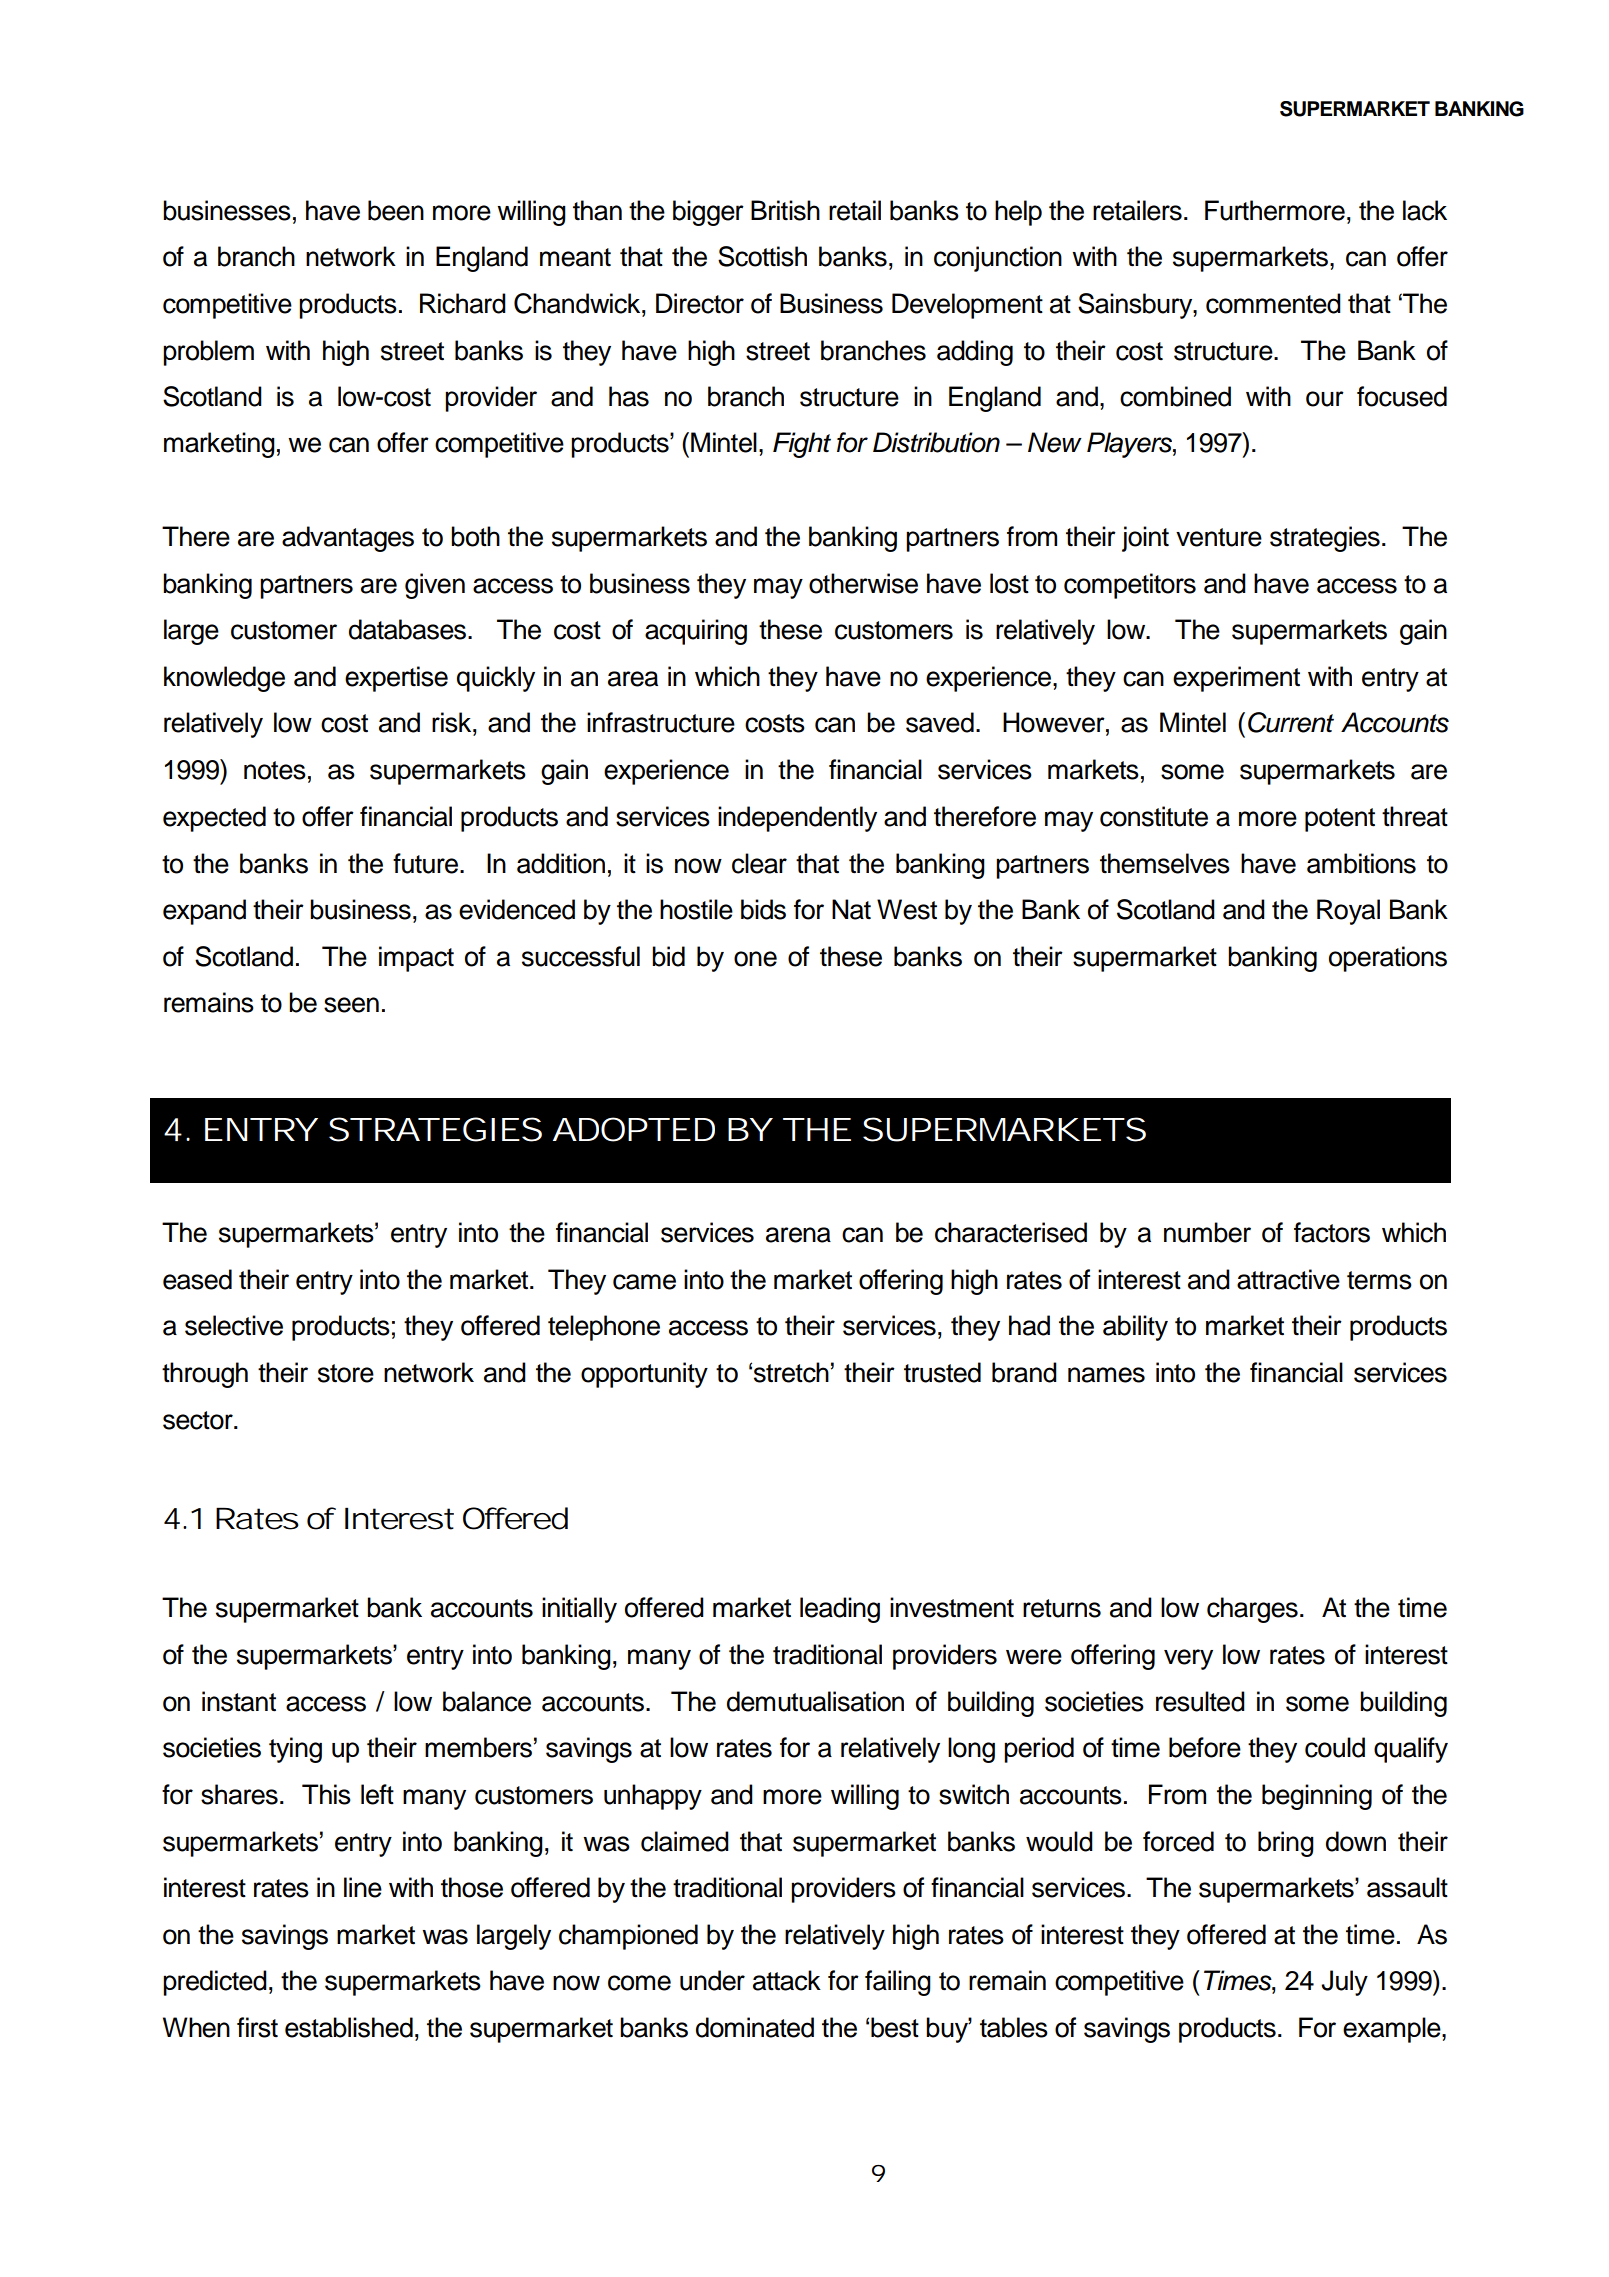  What do you see at coordinates (1273, 303) in the screenshot?
I see `commented` at bounding box center [1273, 303].
